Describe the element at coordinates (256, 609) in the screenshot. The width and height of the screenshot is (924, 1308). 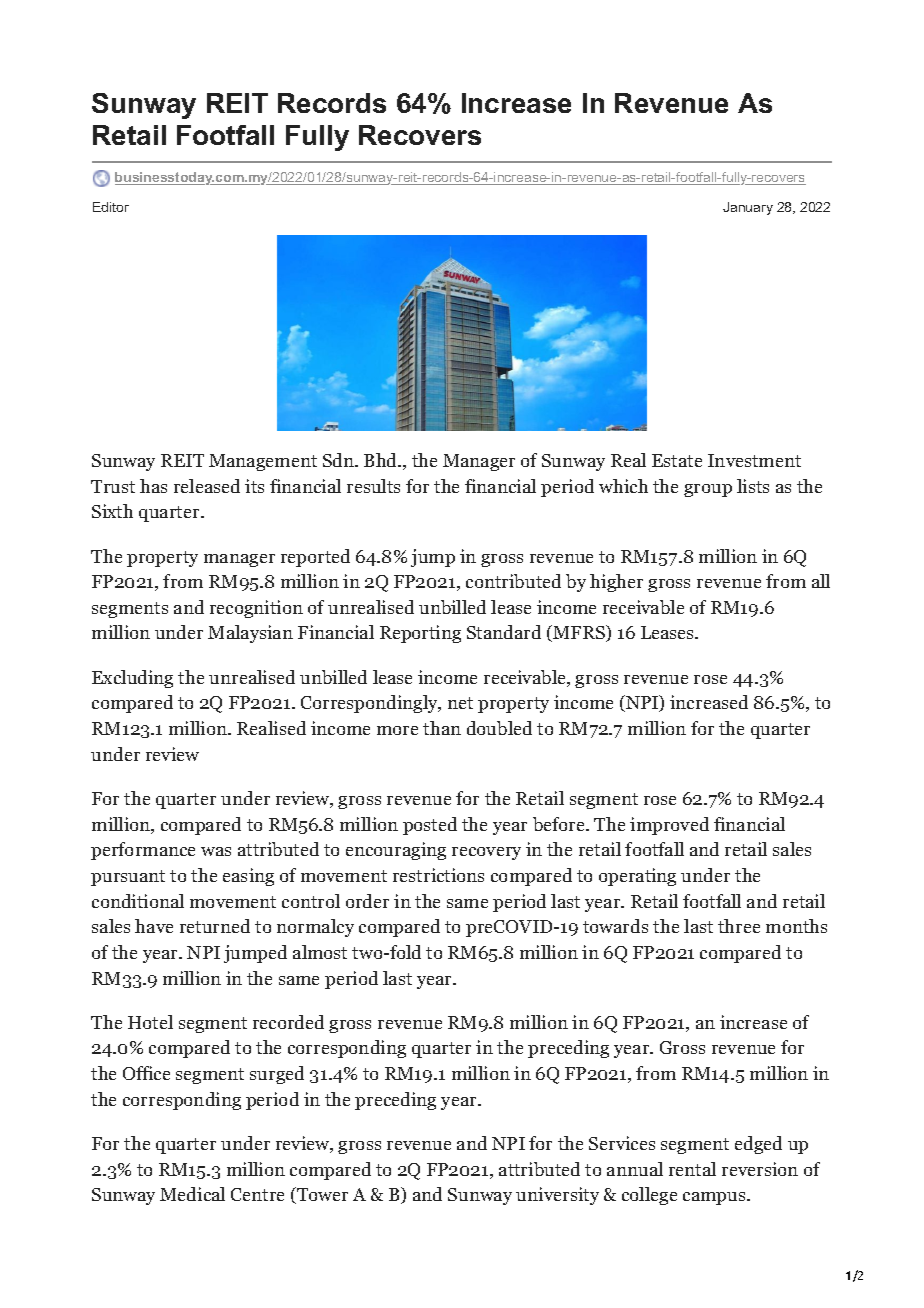
I see `recognition` at that location.
